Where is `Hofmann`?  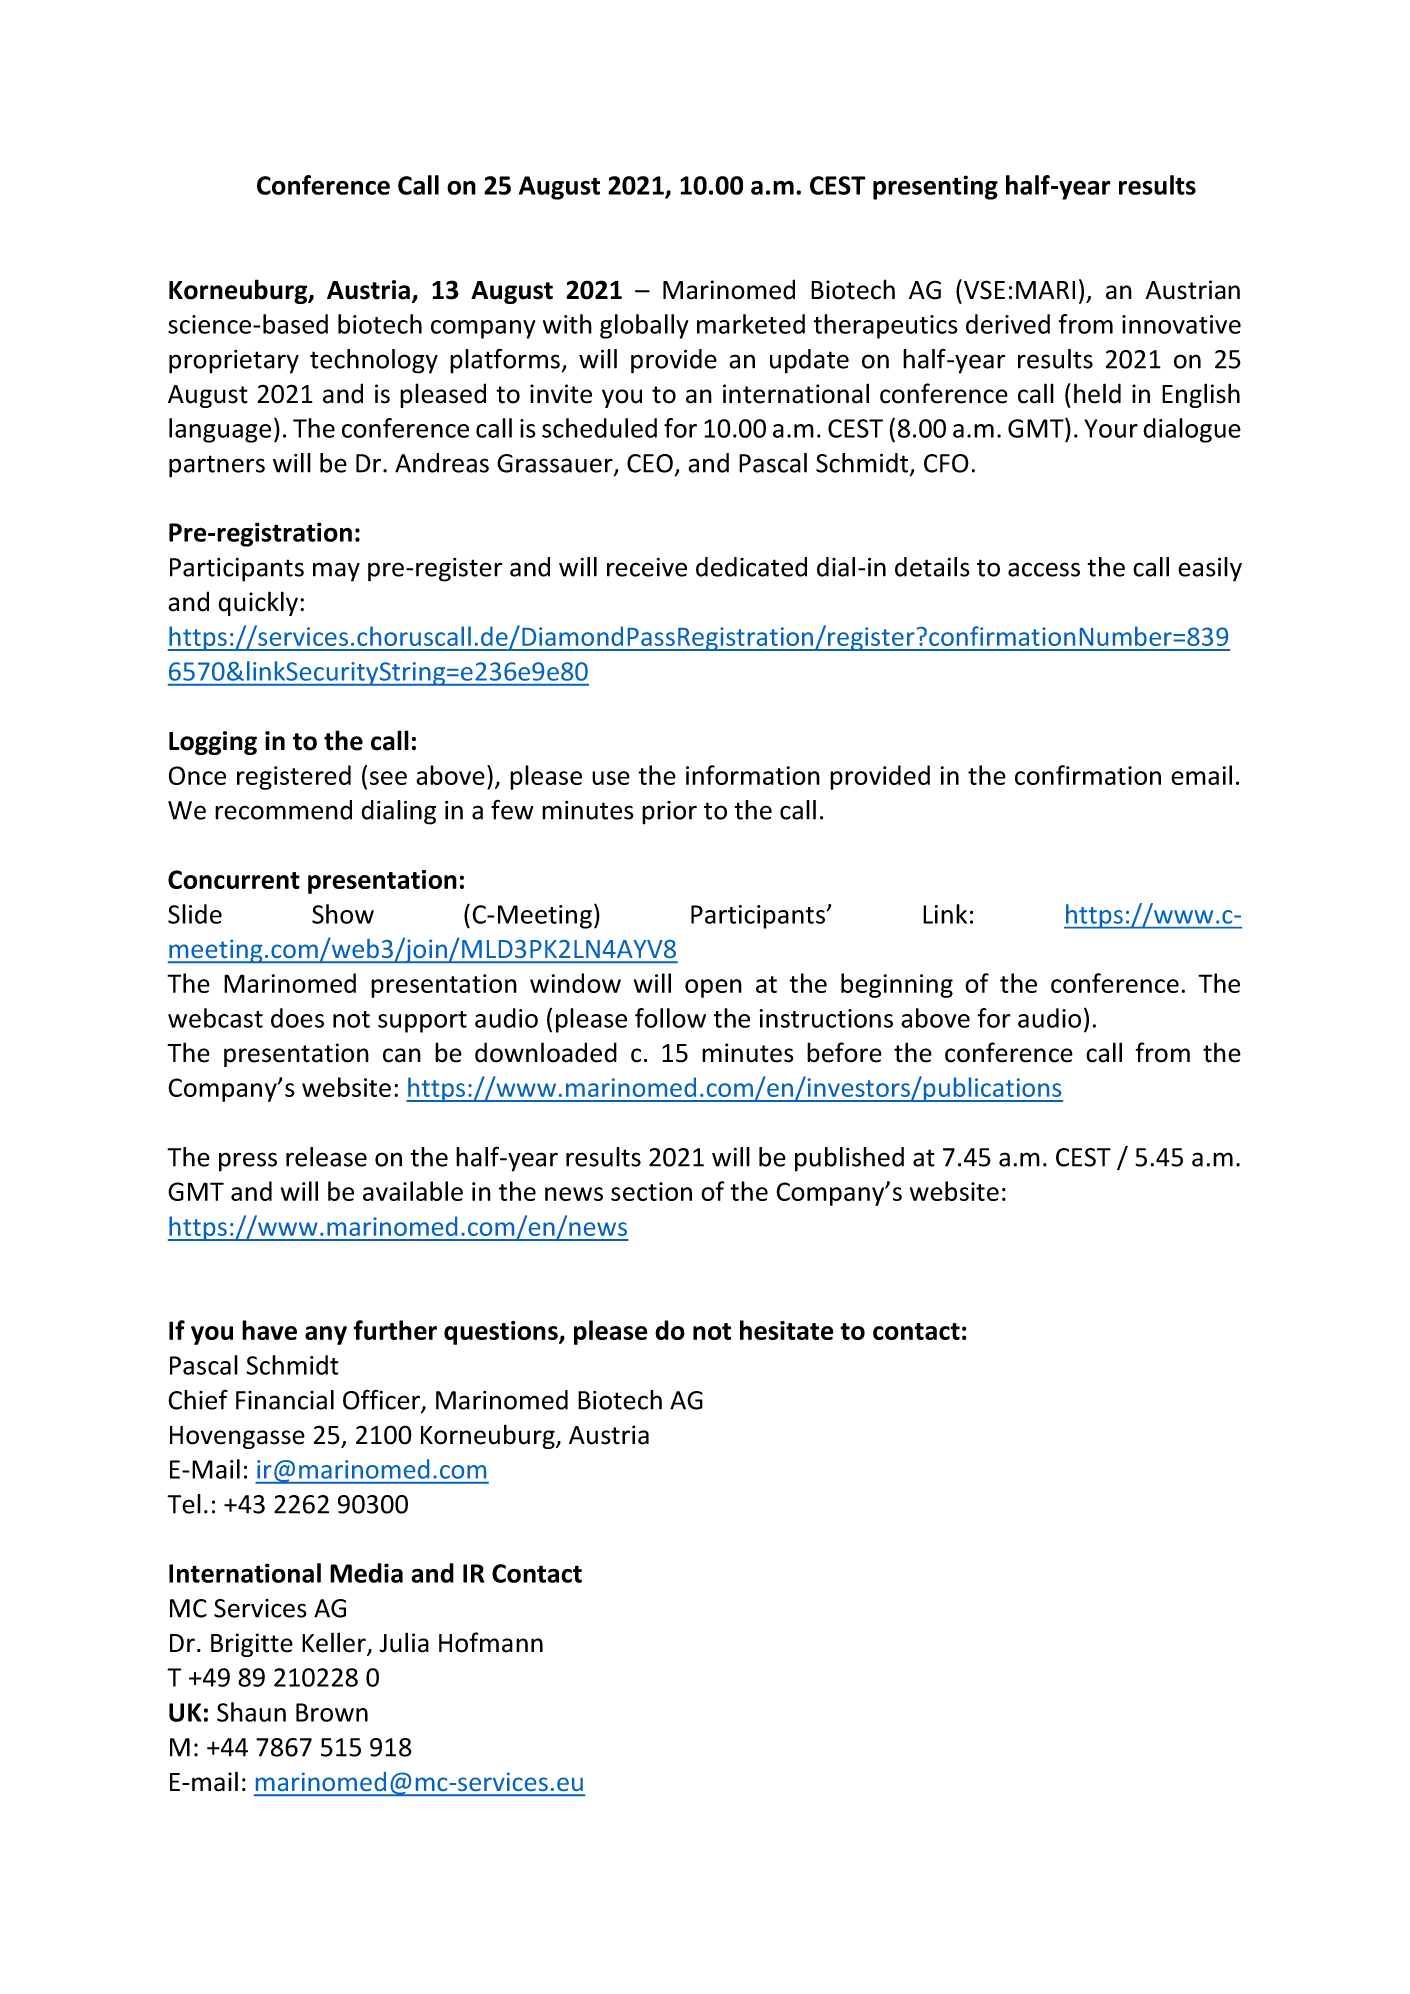 Hofmann is located at coordinates (491, 1642).
